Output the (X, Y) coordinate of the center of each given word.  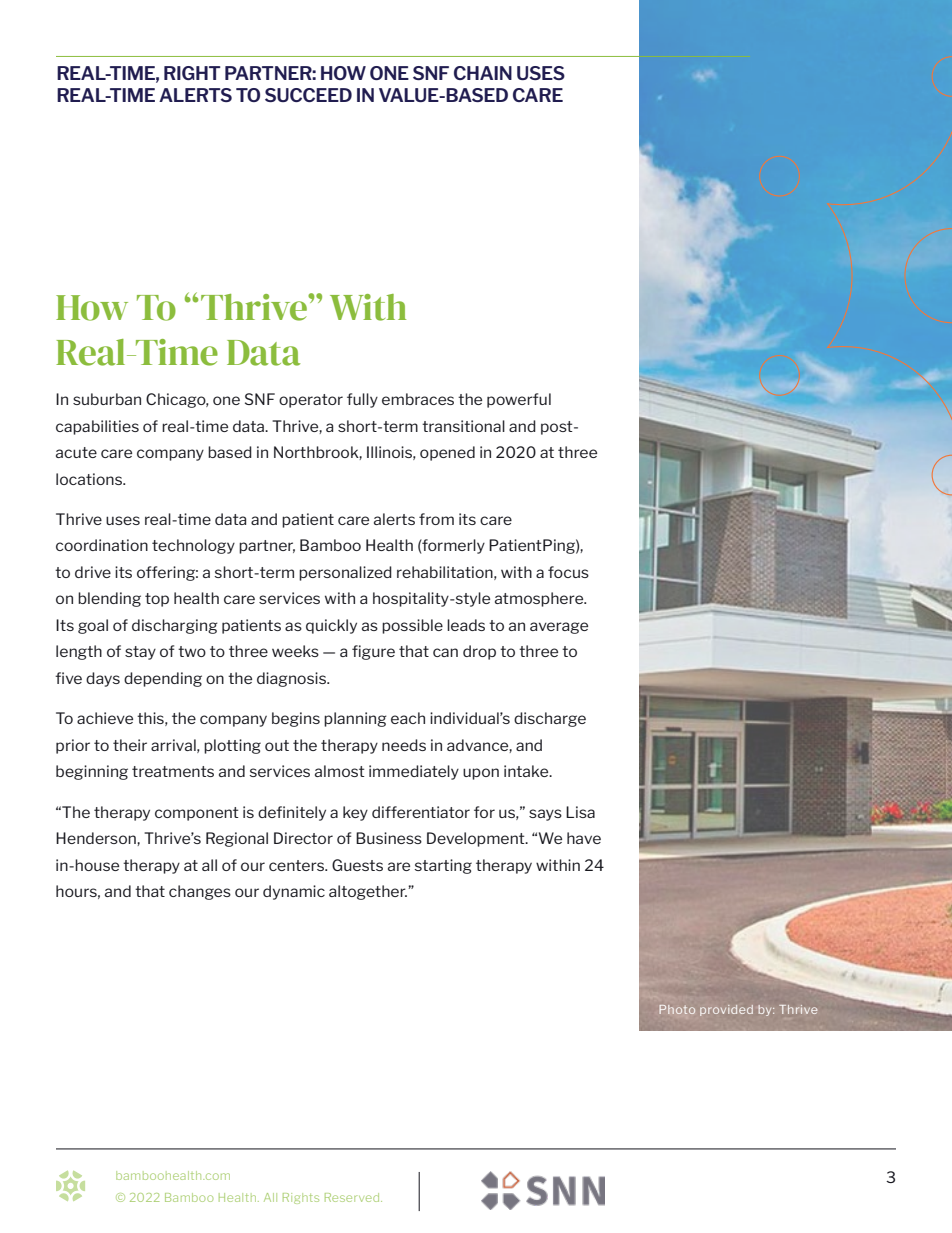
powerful (519, 400)
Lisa (580, 812)
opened (447, 453)
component (197, 814)
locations (90, 479)
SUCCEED (308, 95)
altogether (368, 892)
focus (568, 572)
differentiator (421, 812)
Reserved (353, 1197)
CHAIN (483, 73)
